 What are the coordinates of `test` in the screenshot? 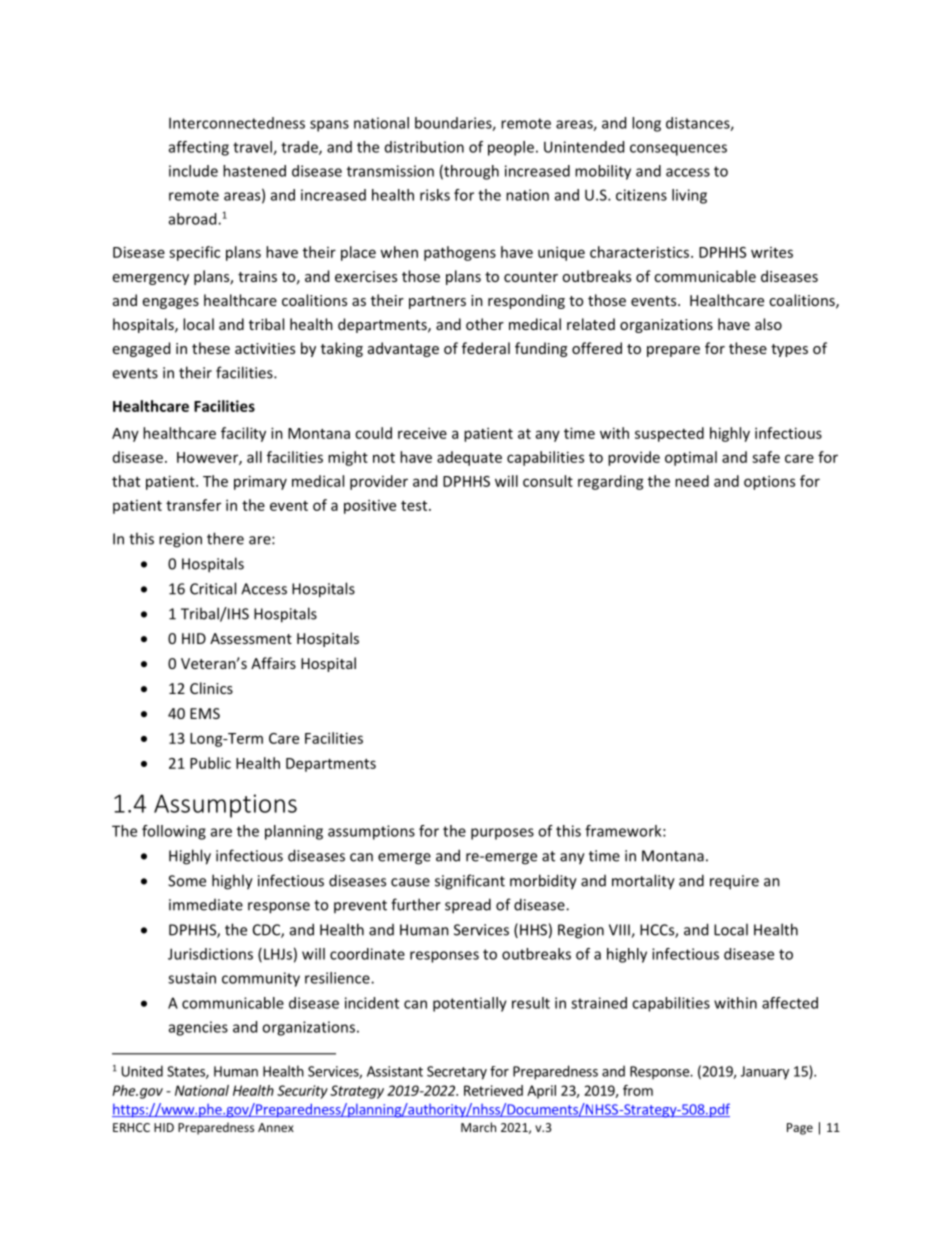 It's located at (415, 506).
